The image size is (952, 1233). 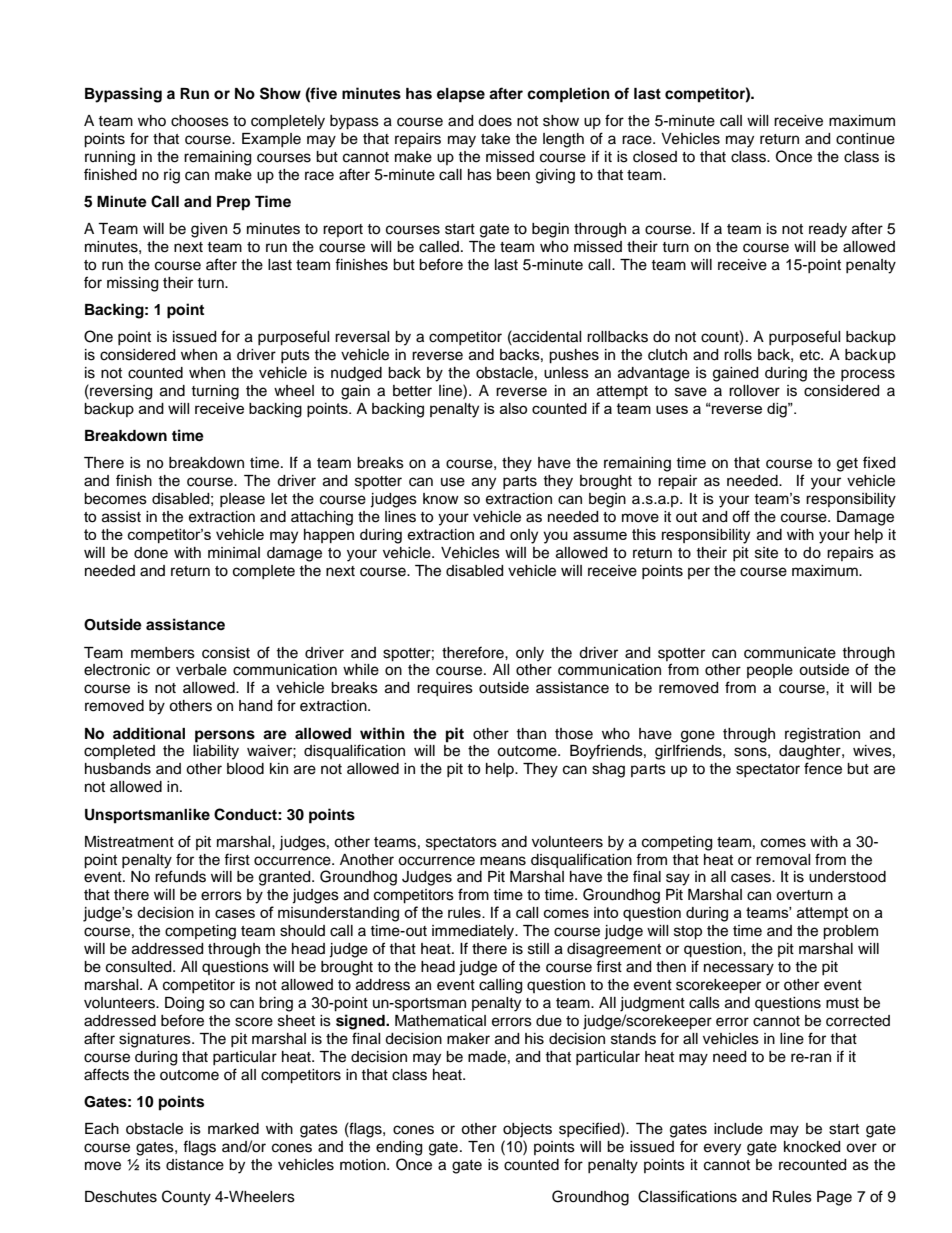 I want to click on distance, so click(x=195, y=1165).
